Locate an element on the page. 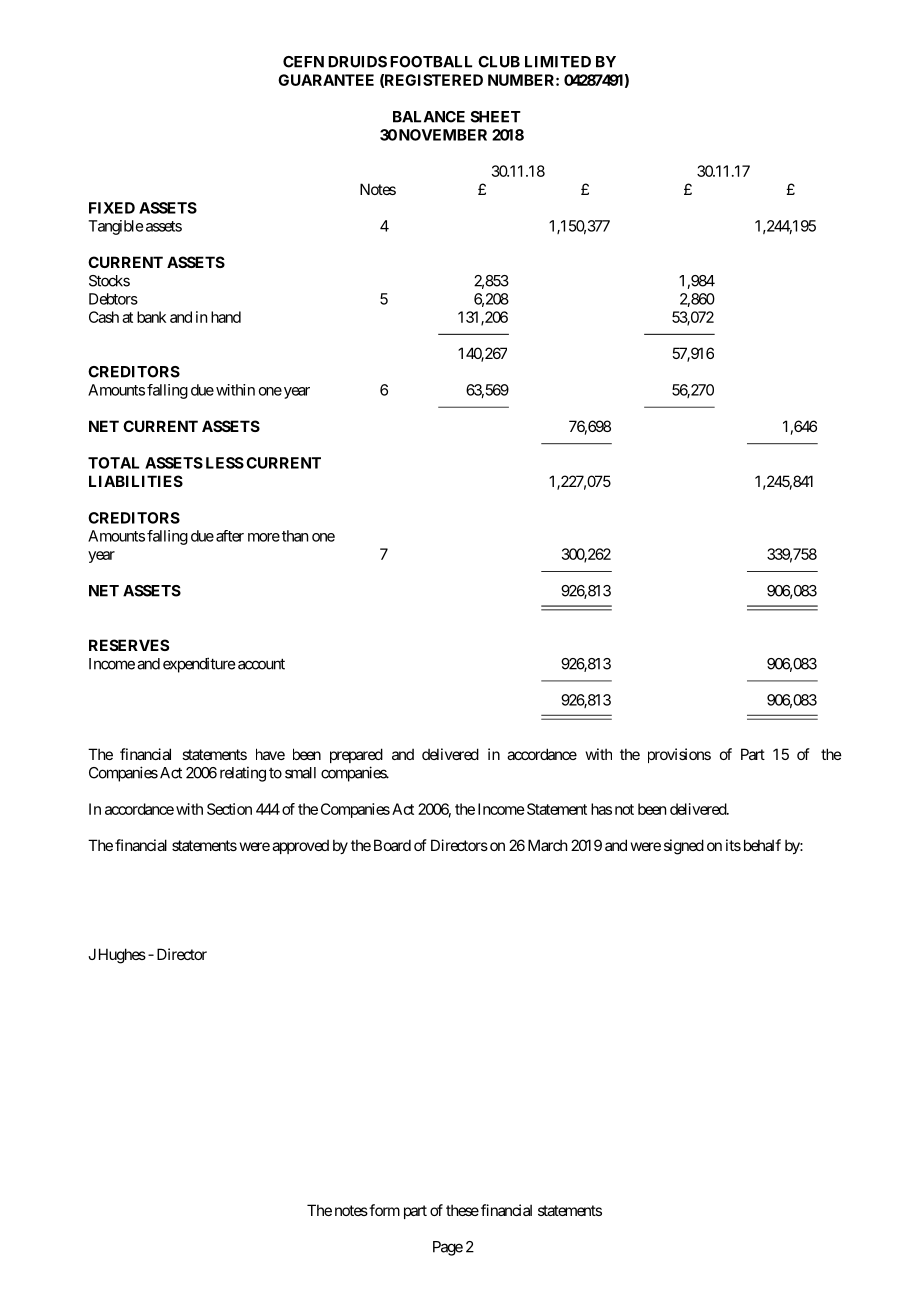 The height and width of the document is (1307, 924). TOTAL is located at coordinates (113, 463).
